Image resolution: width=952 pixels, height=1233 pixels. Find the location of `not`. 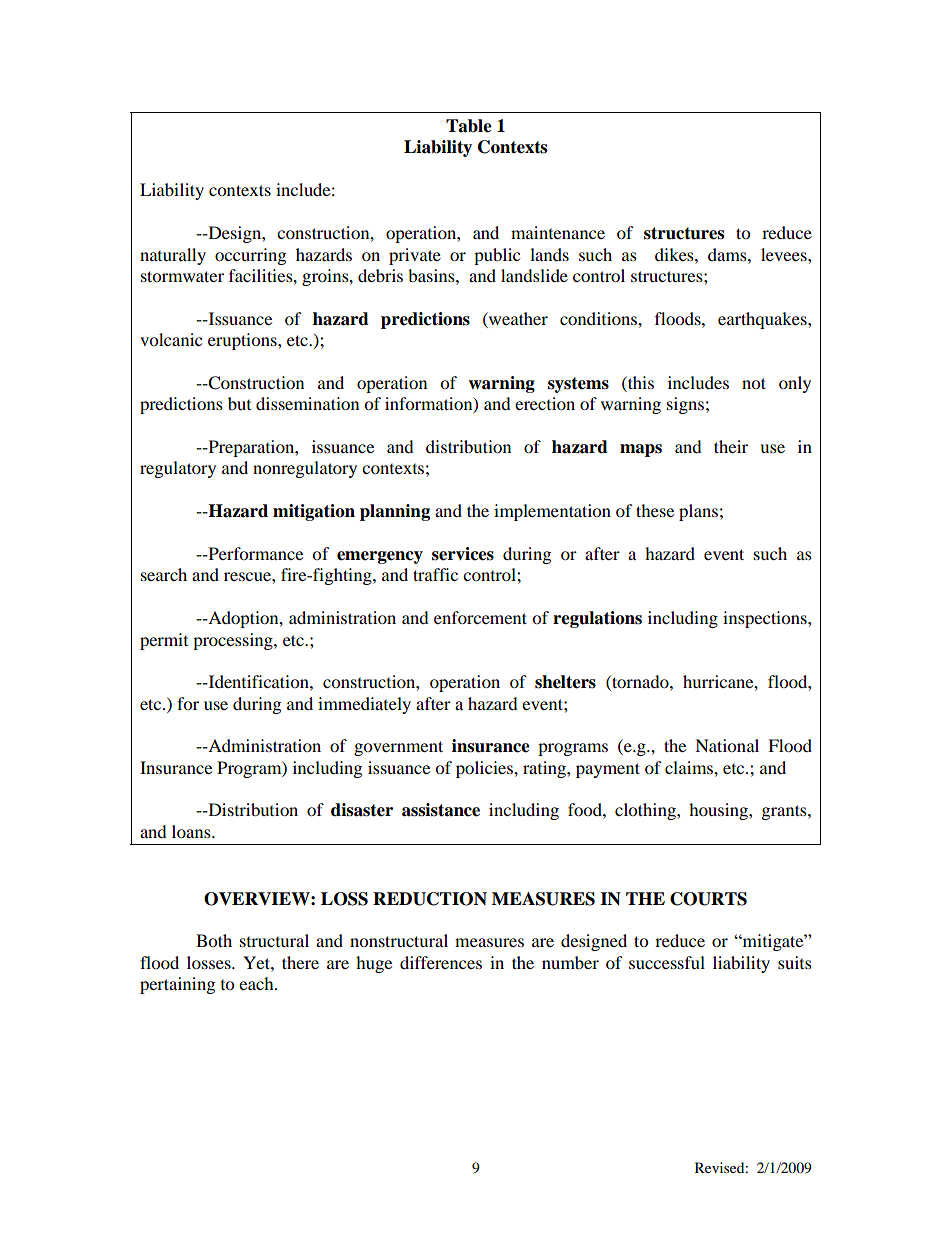

not is located at coordinates (754, 383).
